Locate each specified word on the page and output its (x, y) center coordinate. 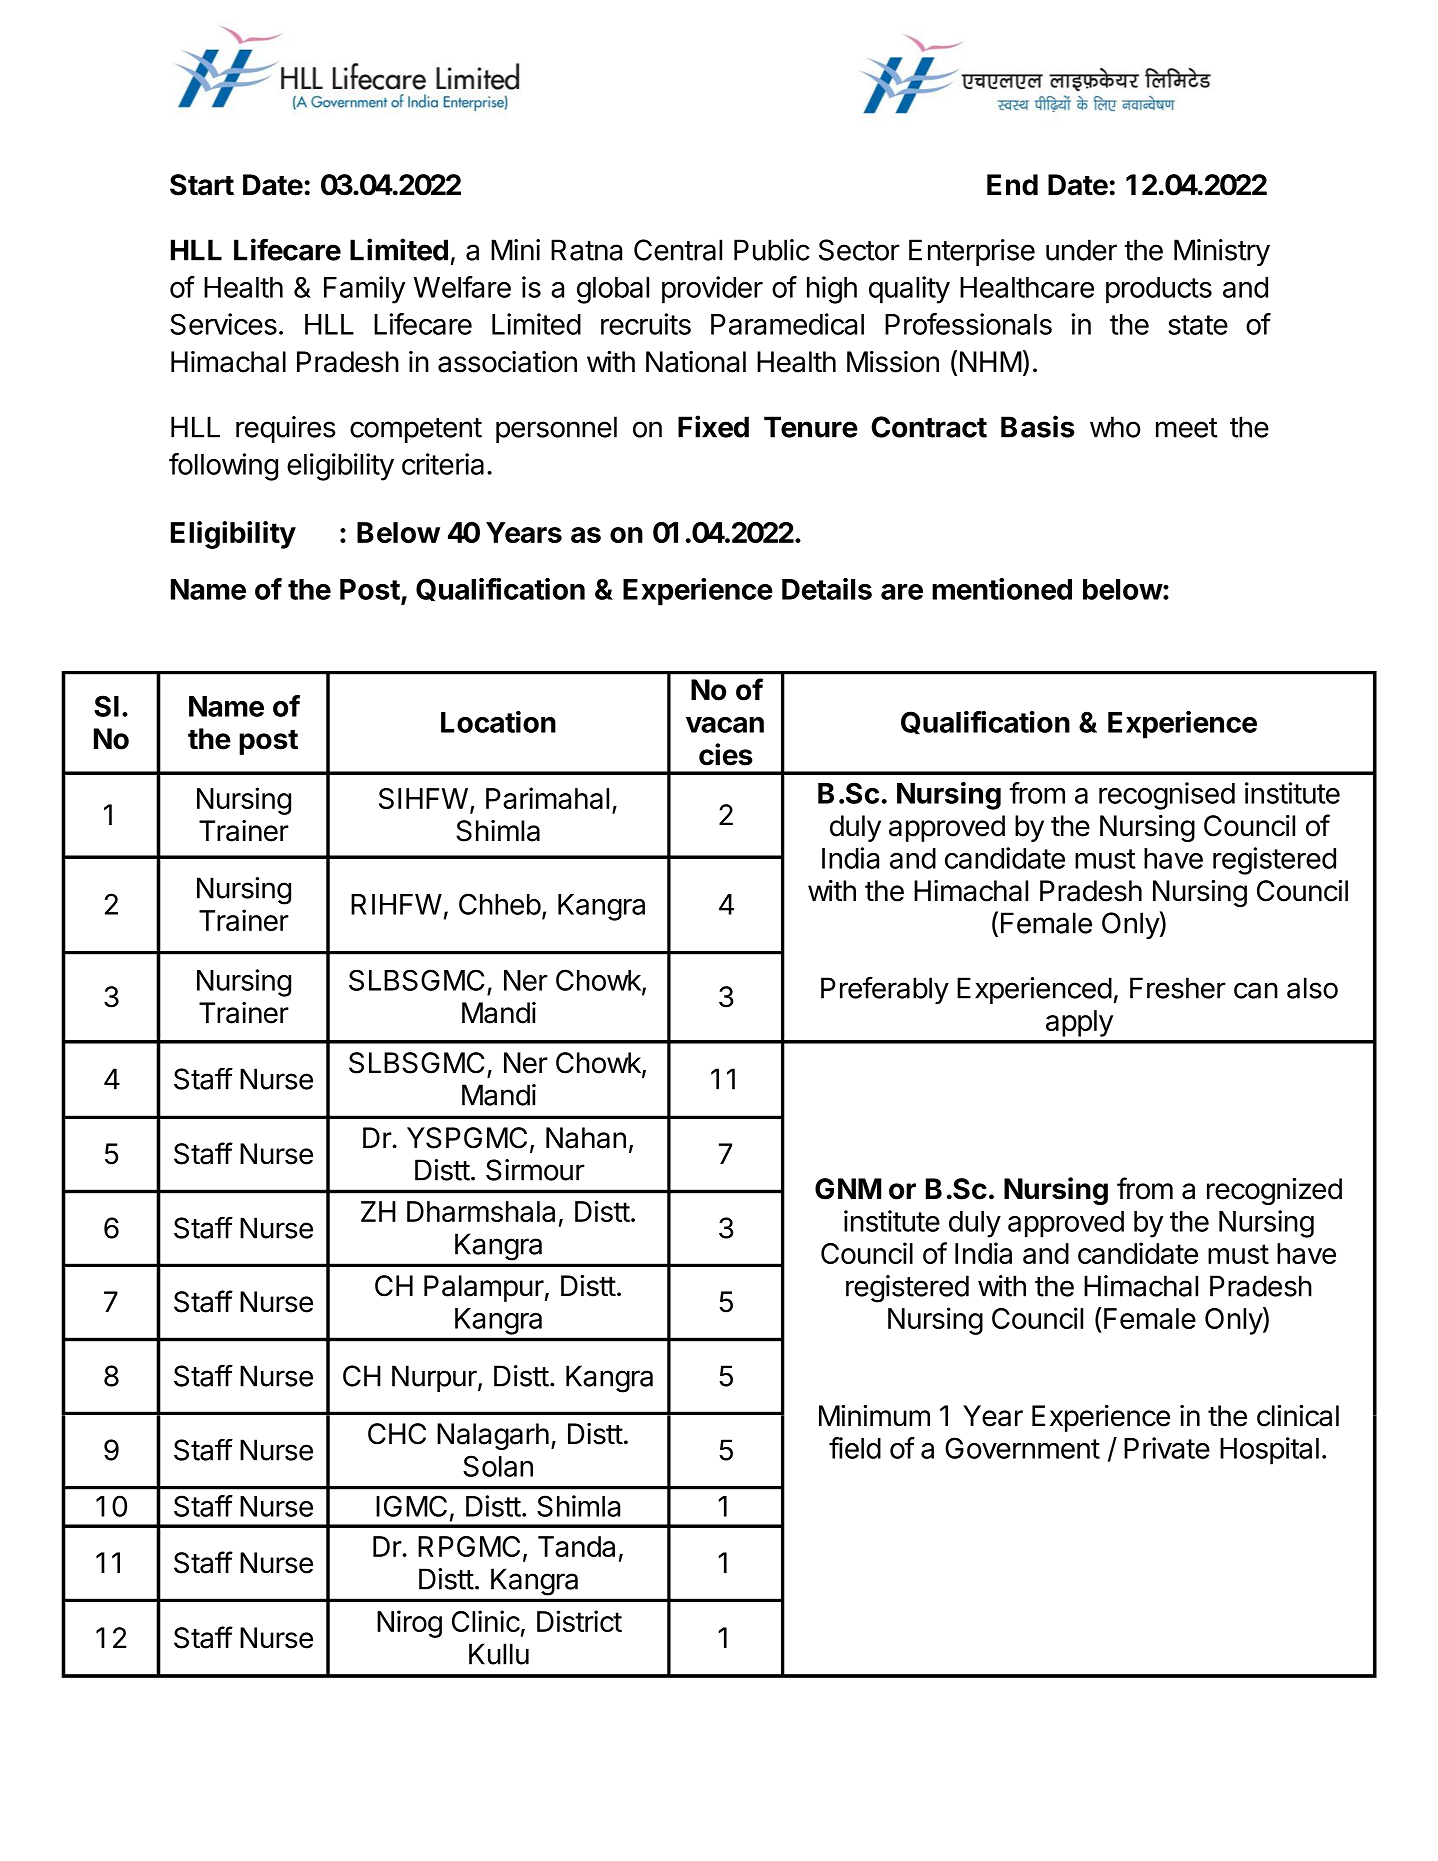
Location (498, 722)
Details (827, 589)
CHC (397, 1434)
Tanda (576, 1546)
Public (772, 250)
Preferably (885, 990)
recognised (1167, 796)
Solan (498, 1466)
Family (364, 290)
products (1159, 290)
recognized (1274, 1191)
